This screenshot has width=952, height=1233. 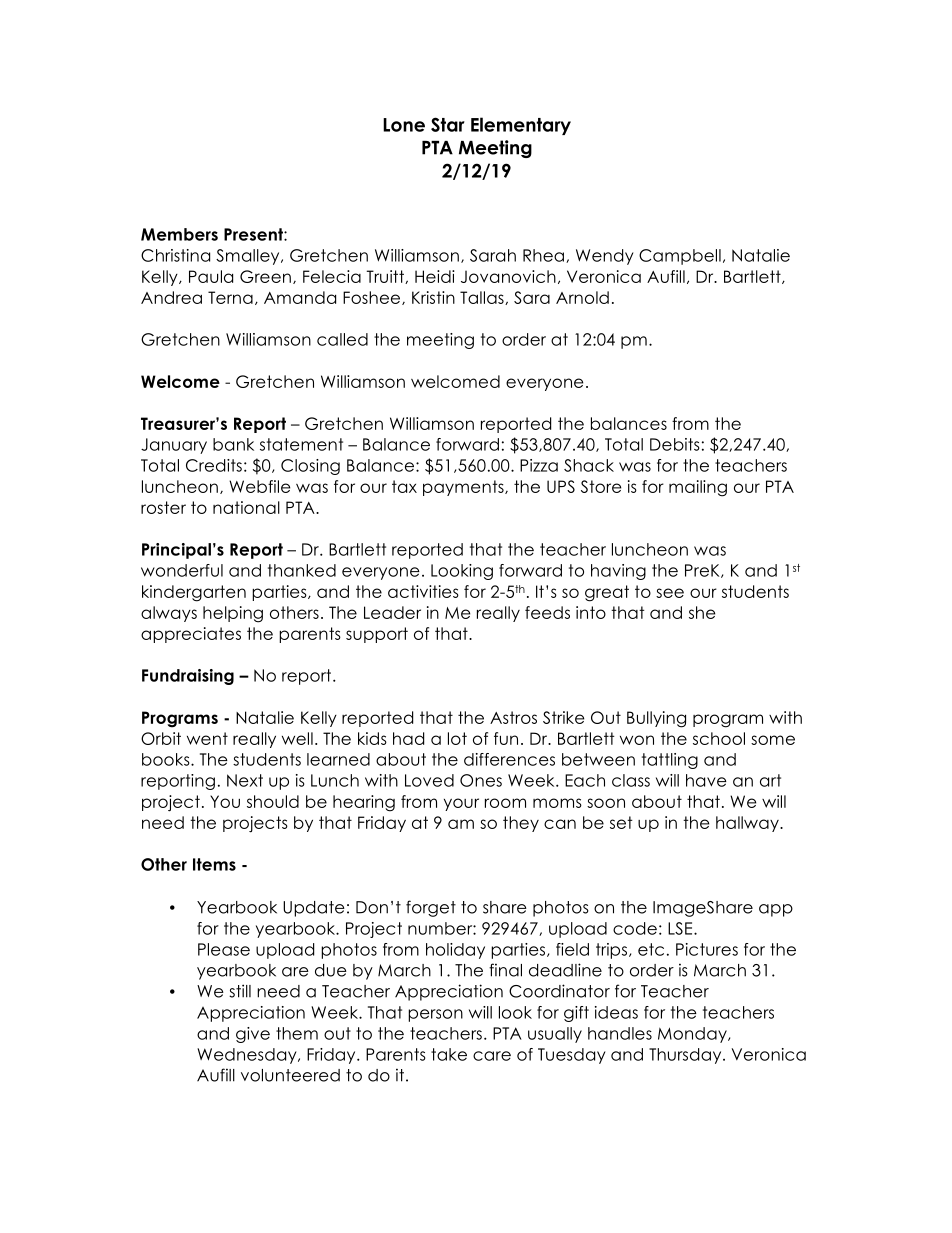 I want to click on Monday, so click(x=693, y=1035).
